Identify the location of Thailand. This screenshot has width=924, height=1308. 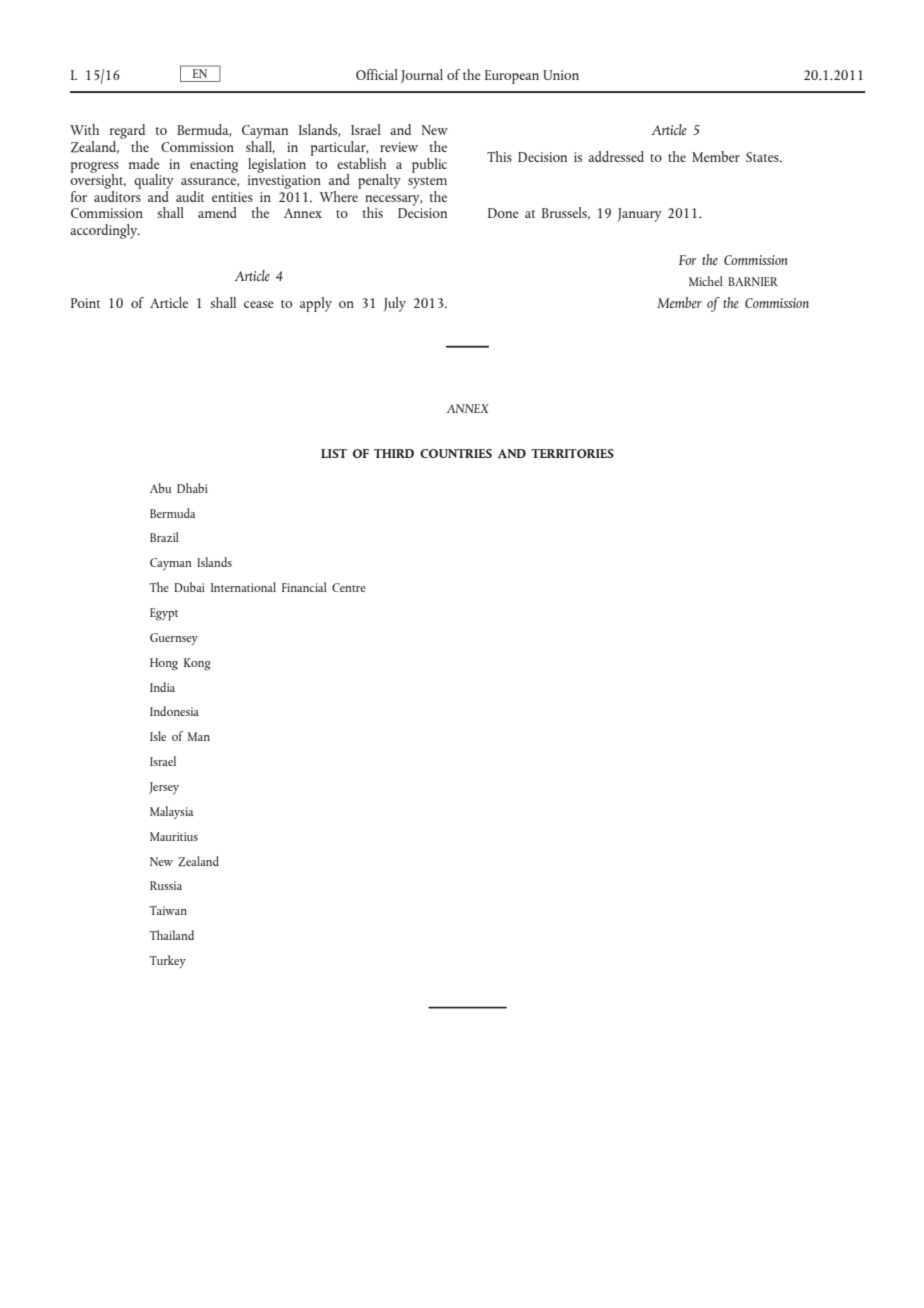
(171, 935).
